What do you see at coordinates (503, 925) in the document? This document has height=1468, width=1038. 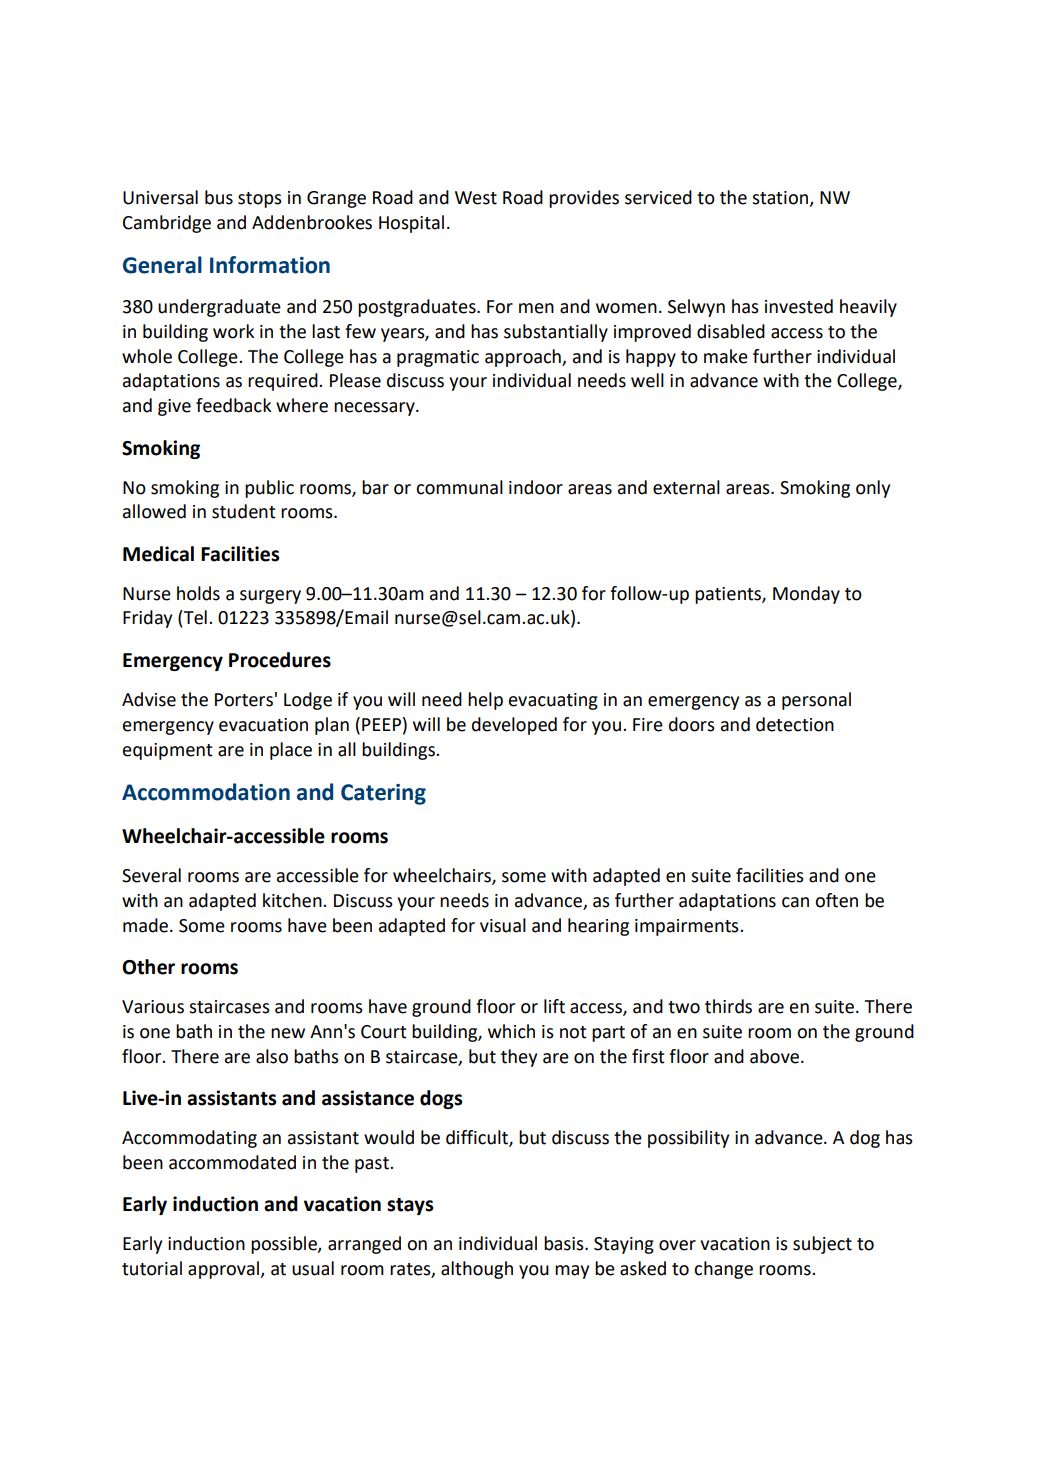 I see `visual` at bounding box center [503, 925].
